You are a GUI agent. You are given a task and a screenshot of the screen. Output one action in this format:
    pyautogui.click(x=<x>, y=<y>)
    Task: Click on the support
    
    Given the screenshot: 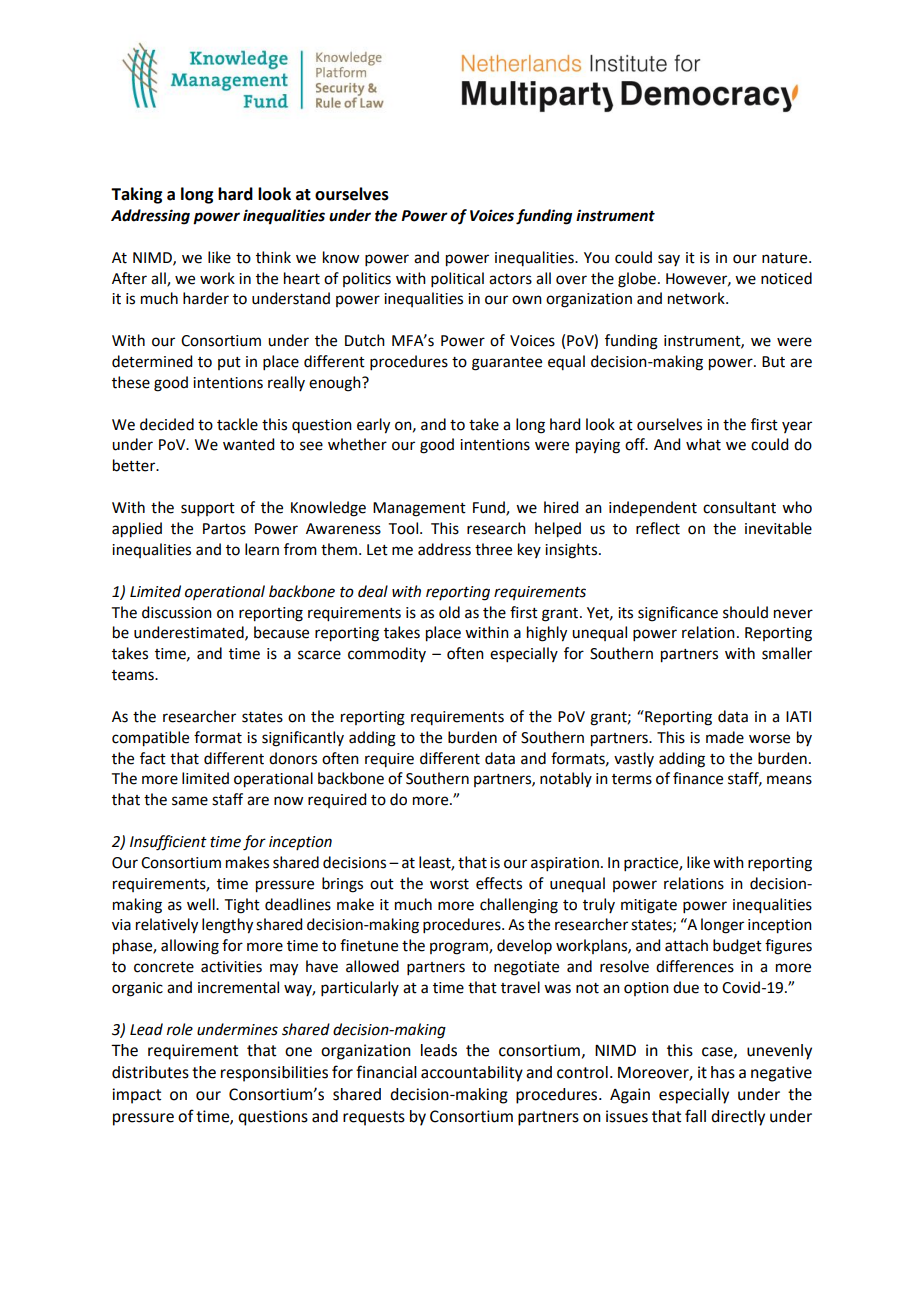 What is the action you would take?
    pyautogui.click(x=208, y=509)
